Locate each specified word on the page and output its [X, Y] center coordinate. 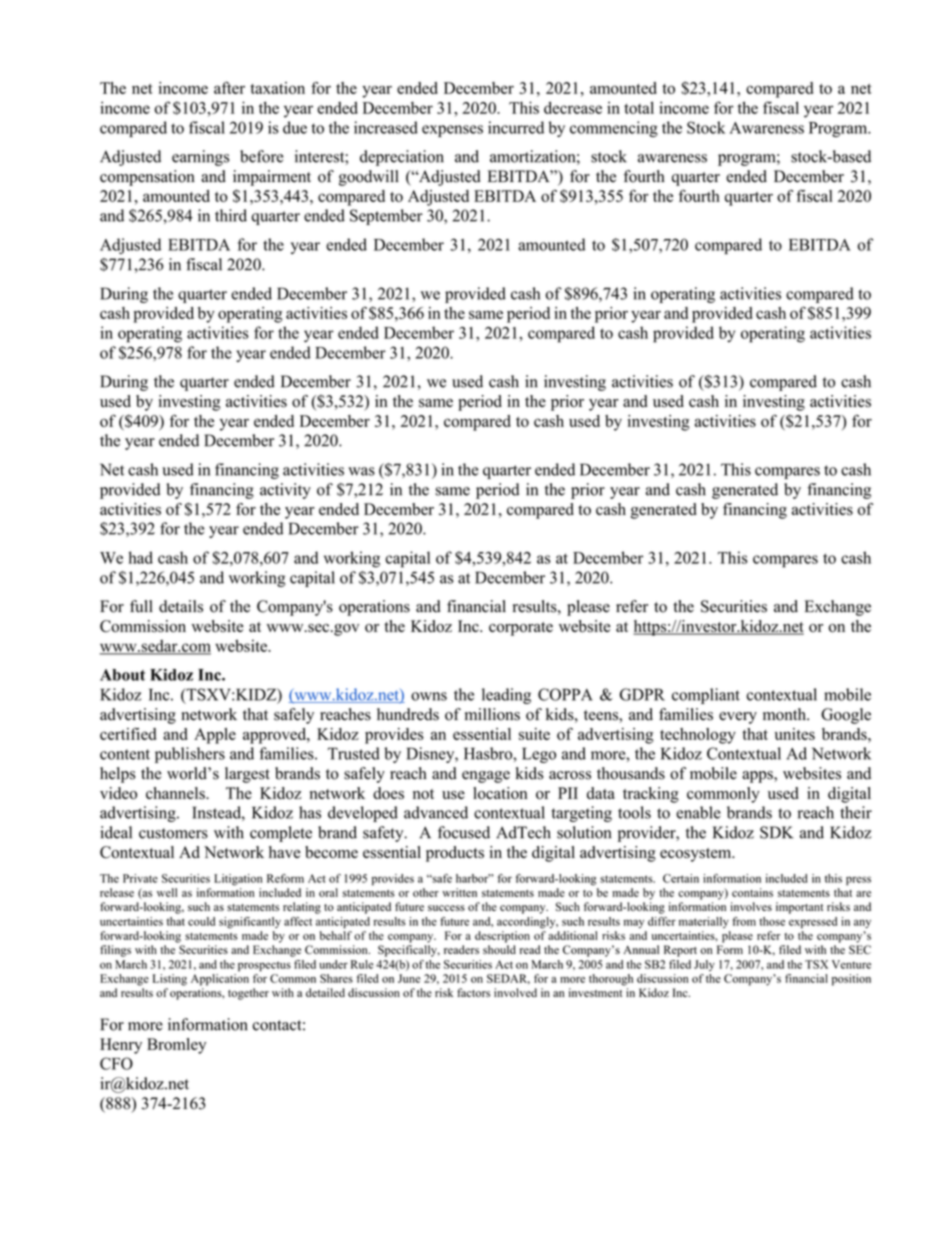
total [639, 107]
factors [473, 992]
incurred [516, 127]
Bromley [176, 1046]
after [229, 87]
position [851, 980]
